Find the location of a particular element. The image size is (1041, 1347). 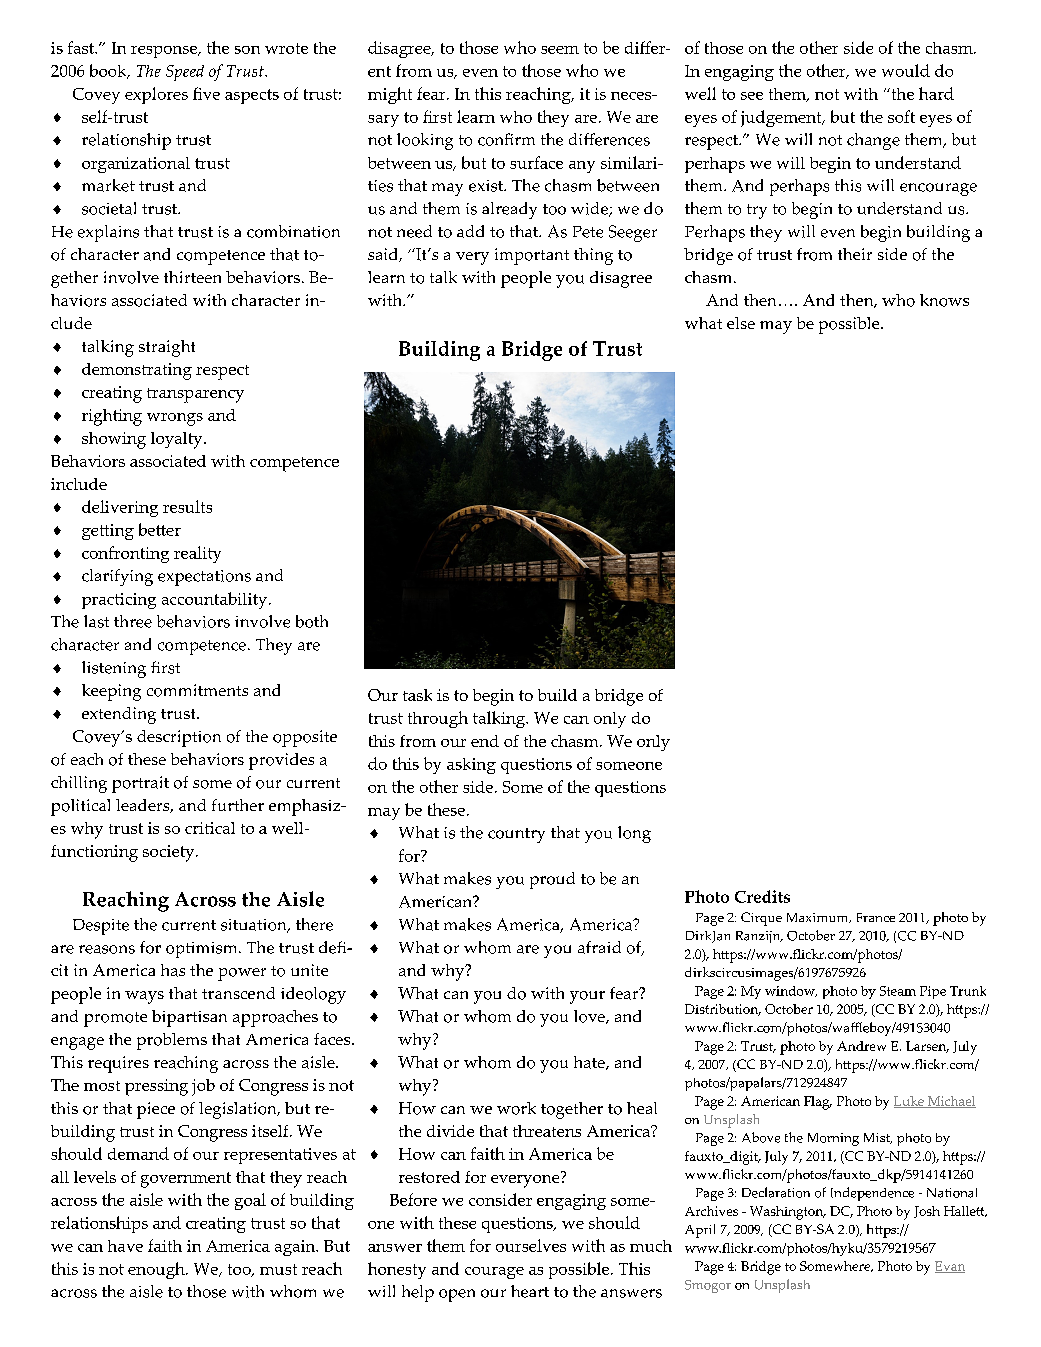

ourselves is located at coordinates (531, 1245).
